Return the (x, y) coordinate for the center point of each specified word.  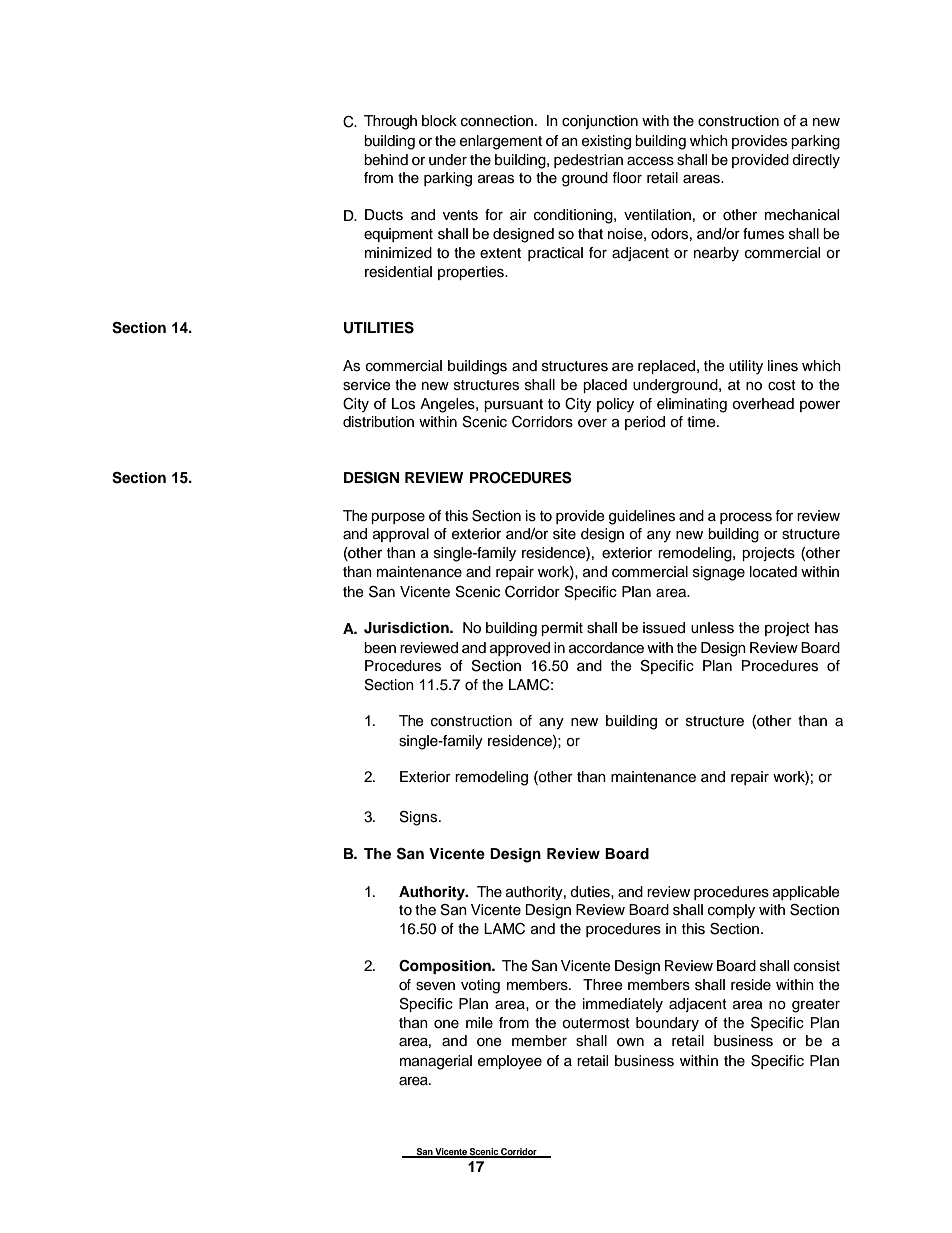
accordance (606, 648)
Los (403, 404)
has (826, 628)
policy (615, 405)
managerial (436, 1062)
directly (816, 161)
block (439, 121)
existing (606, 142)
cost (782, 385)
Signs (420, 818)
